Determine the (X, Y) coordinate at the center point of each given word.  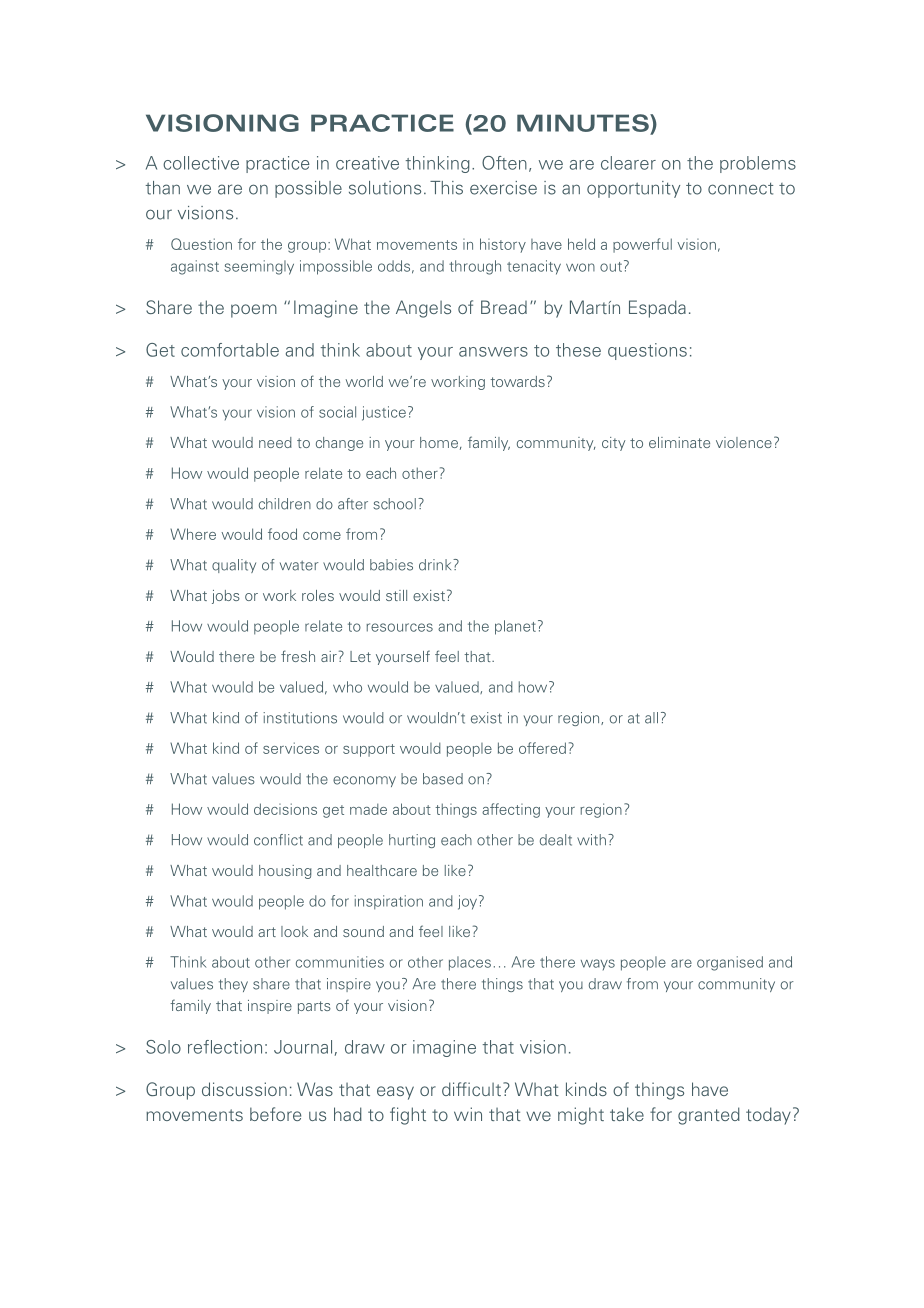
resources (399, 627)
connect (740, 188)
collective (201, 163)
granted (709, 1116)
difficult (471, 1089)
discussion (244, 1089)
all (651, 718)
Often (504, 163)
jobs (226, 597)
